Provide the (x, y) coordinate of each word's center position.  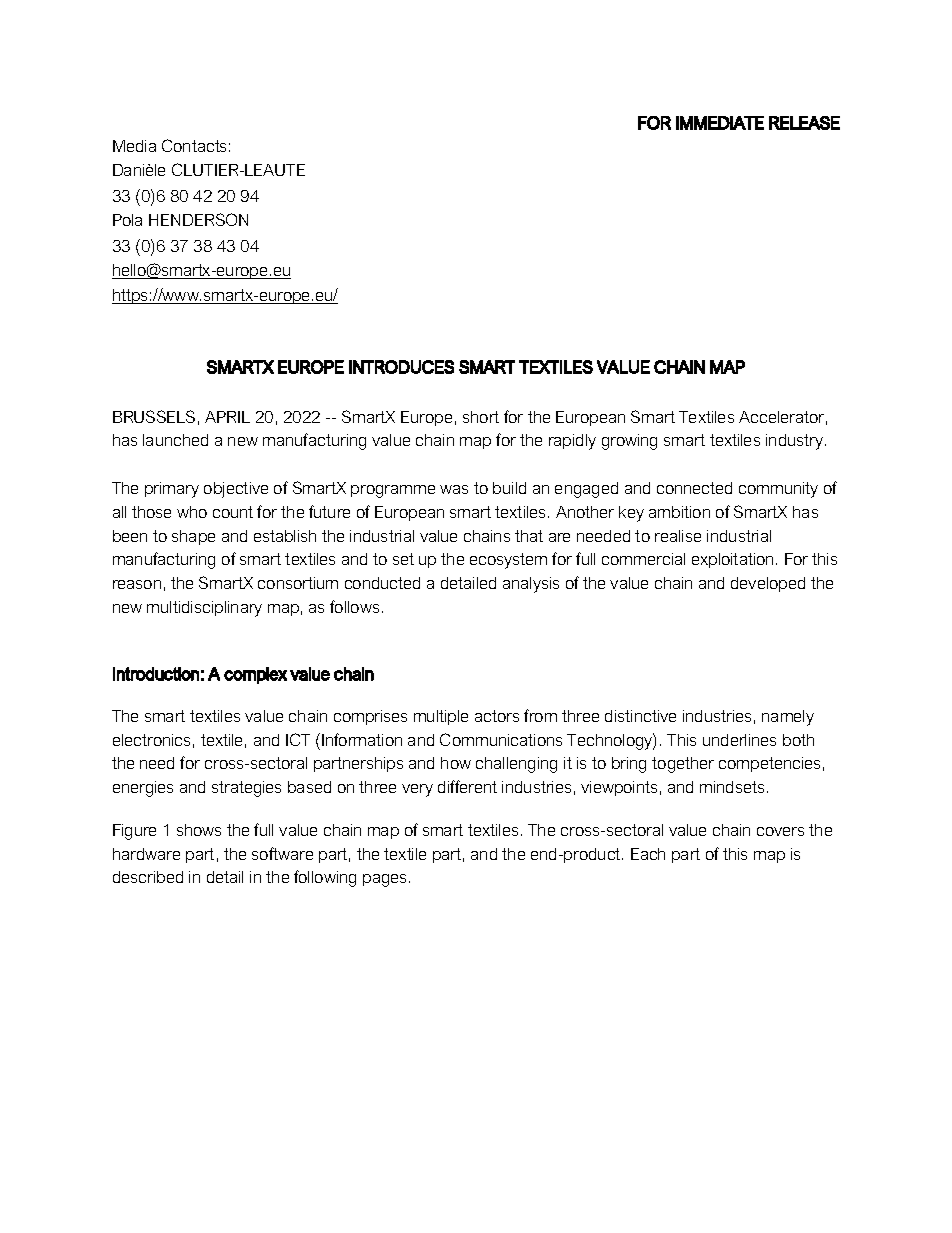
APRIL (227, 417)
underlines (739, 740)
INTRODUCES (401, 367)
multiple (441, 717)
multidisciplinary (204, 609)
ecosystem (508, 561)
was (454, 489)
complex (255, 675)
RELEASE (804, 123)
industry (796, 442)
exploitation (732, 560)
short (481, 417)
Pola (127, 220)
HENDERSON (198, 219)
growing (629, 442)
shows (199, 830)
